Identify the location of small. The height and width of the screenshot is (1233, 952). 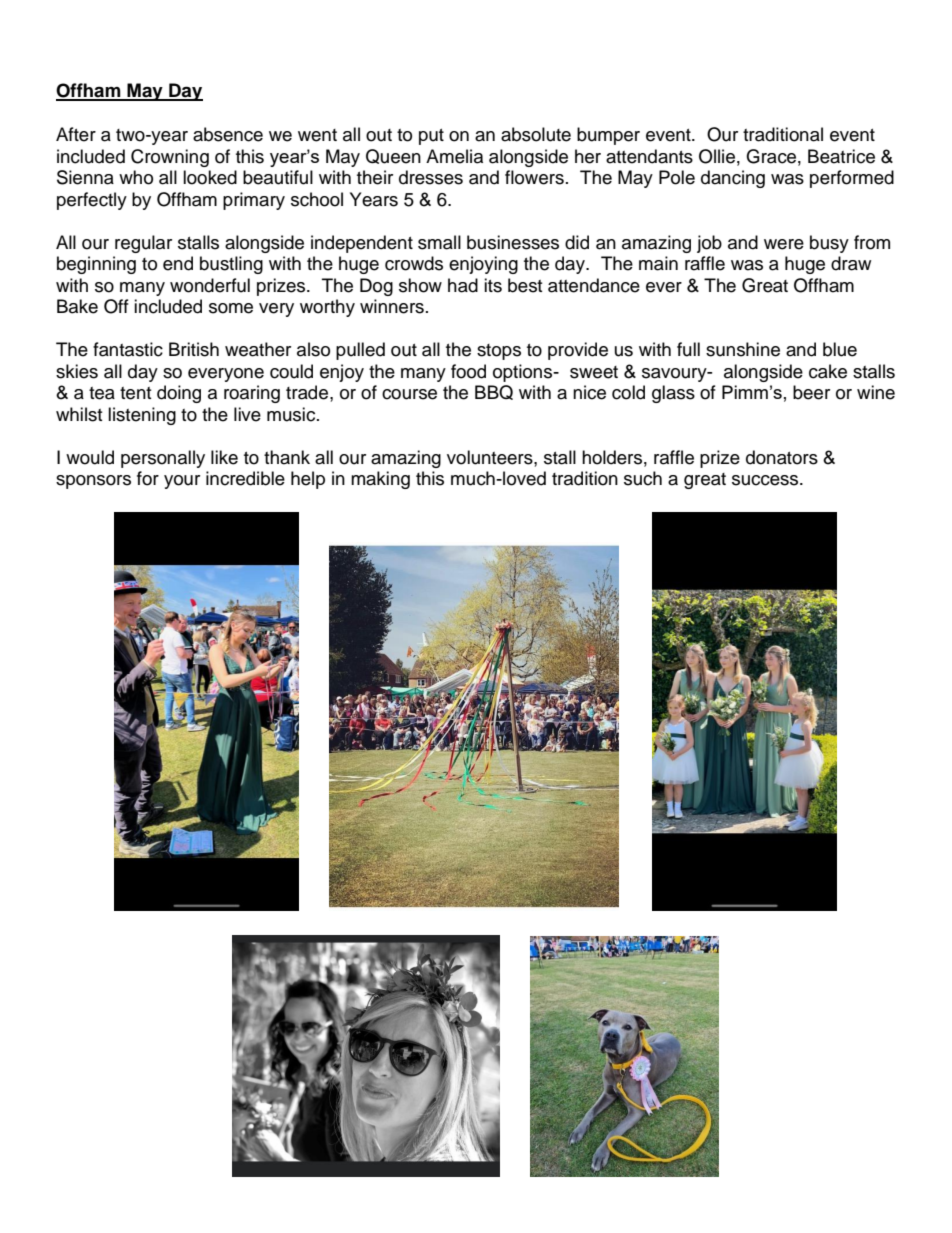
(439, 242).
